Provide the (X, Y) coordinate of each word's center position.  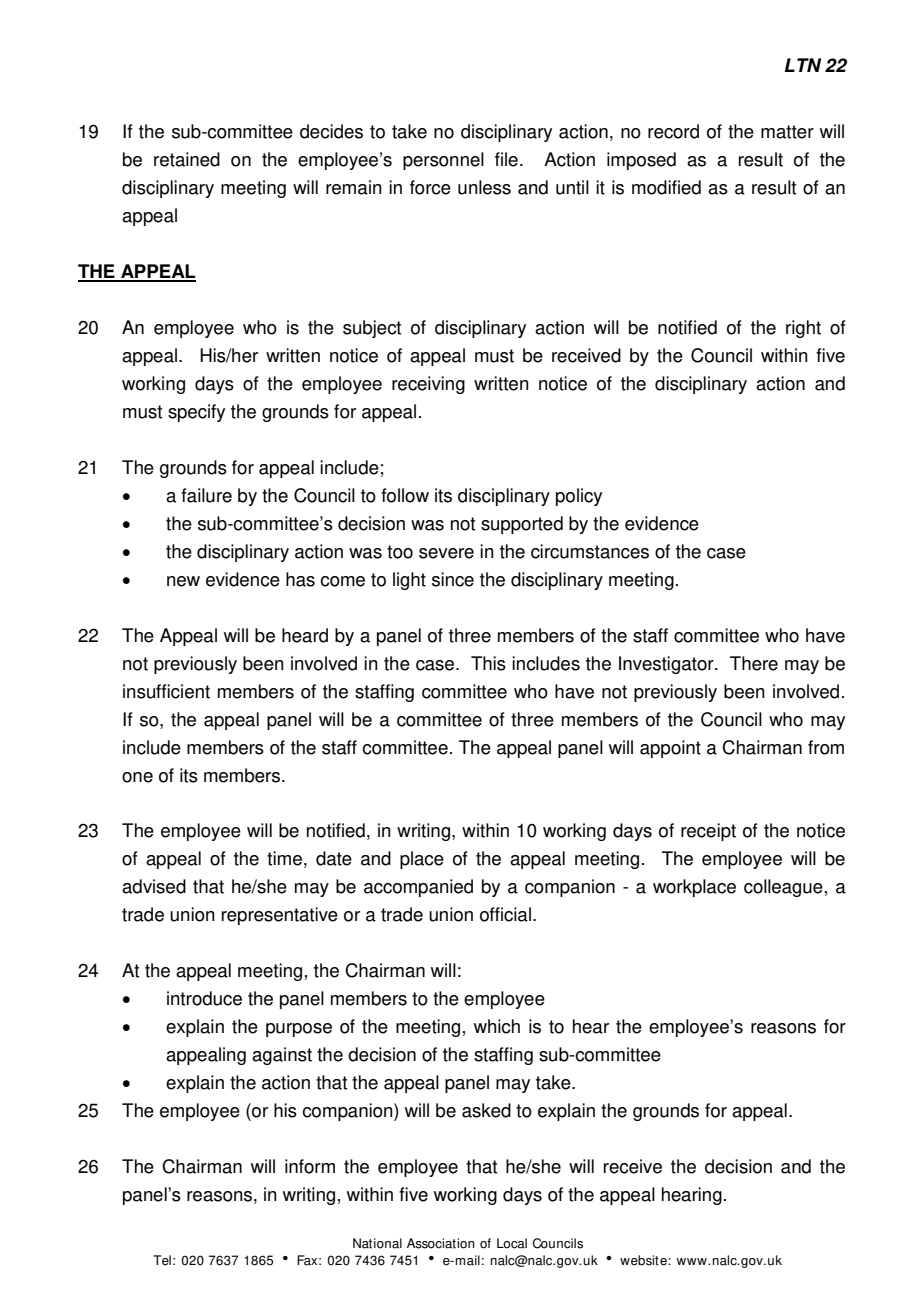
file (506, 159)
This (488, 663)
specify (196, 413)
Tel (162, 1260)
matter (787, 132)
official (505, 914)
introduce (204, 998)
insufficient (166, 691)
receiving (428, 385)
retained (187, 159)
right (803, 329)
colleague (783, 888)
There (754, 663)
